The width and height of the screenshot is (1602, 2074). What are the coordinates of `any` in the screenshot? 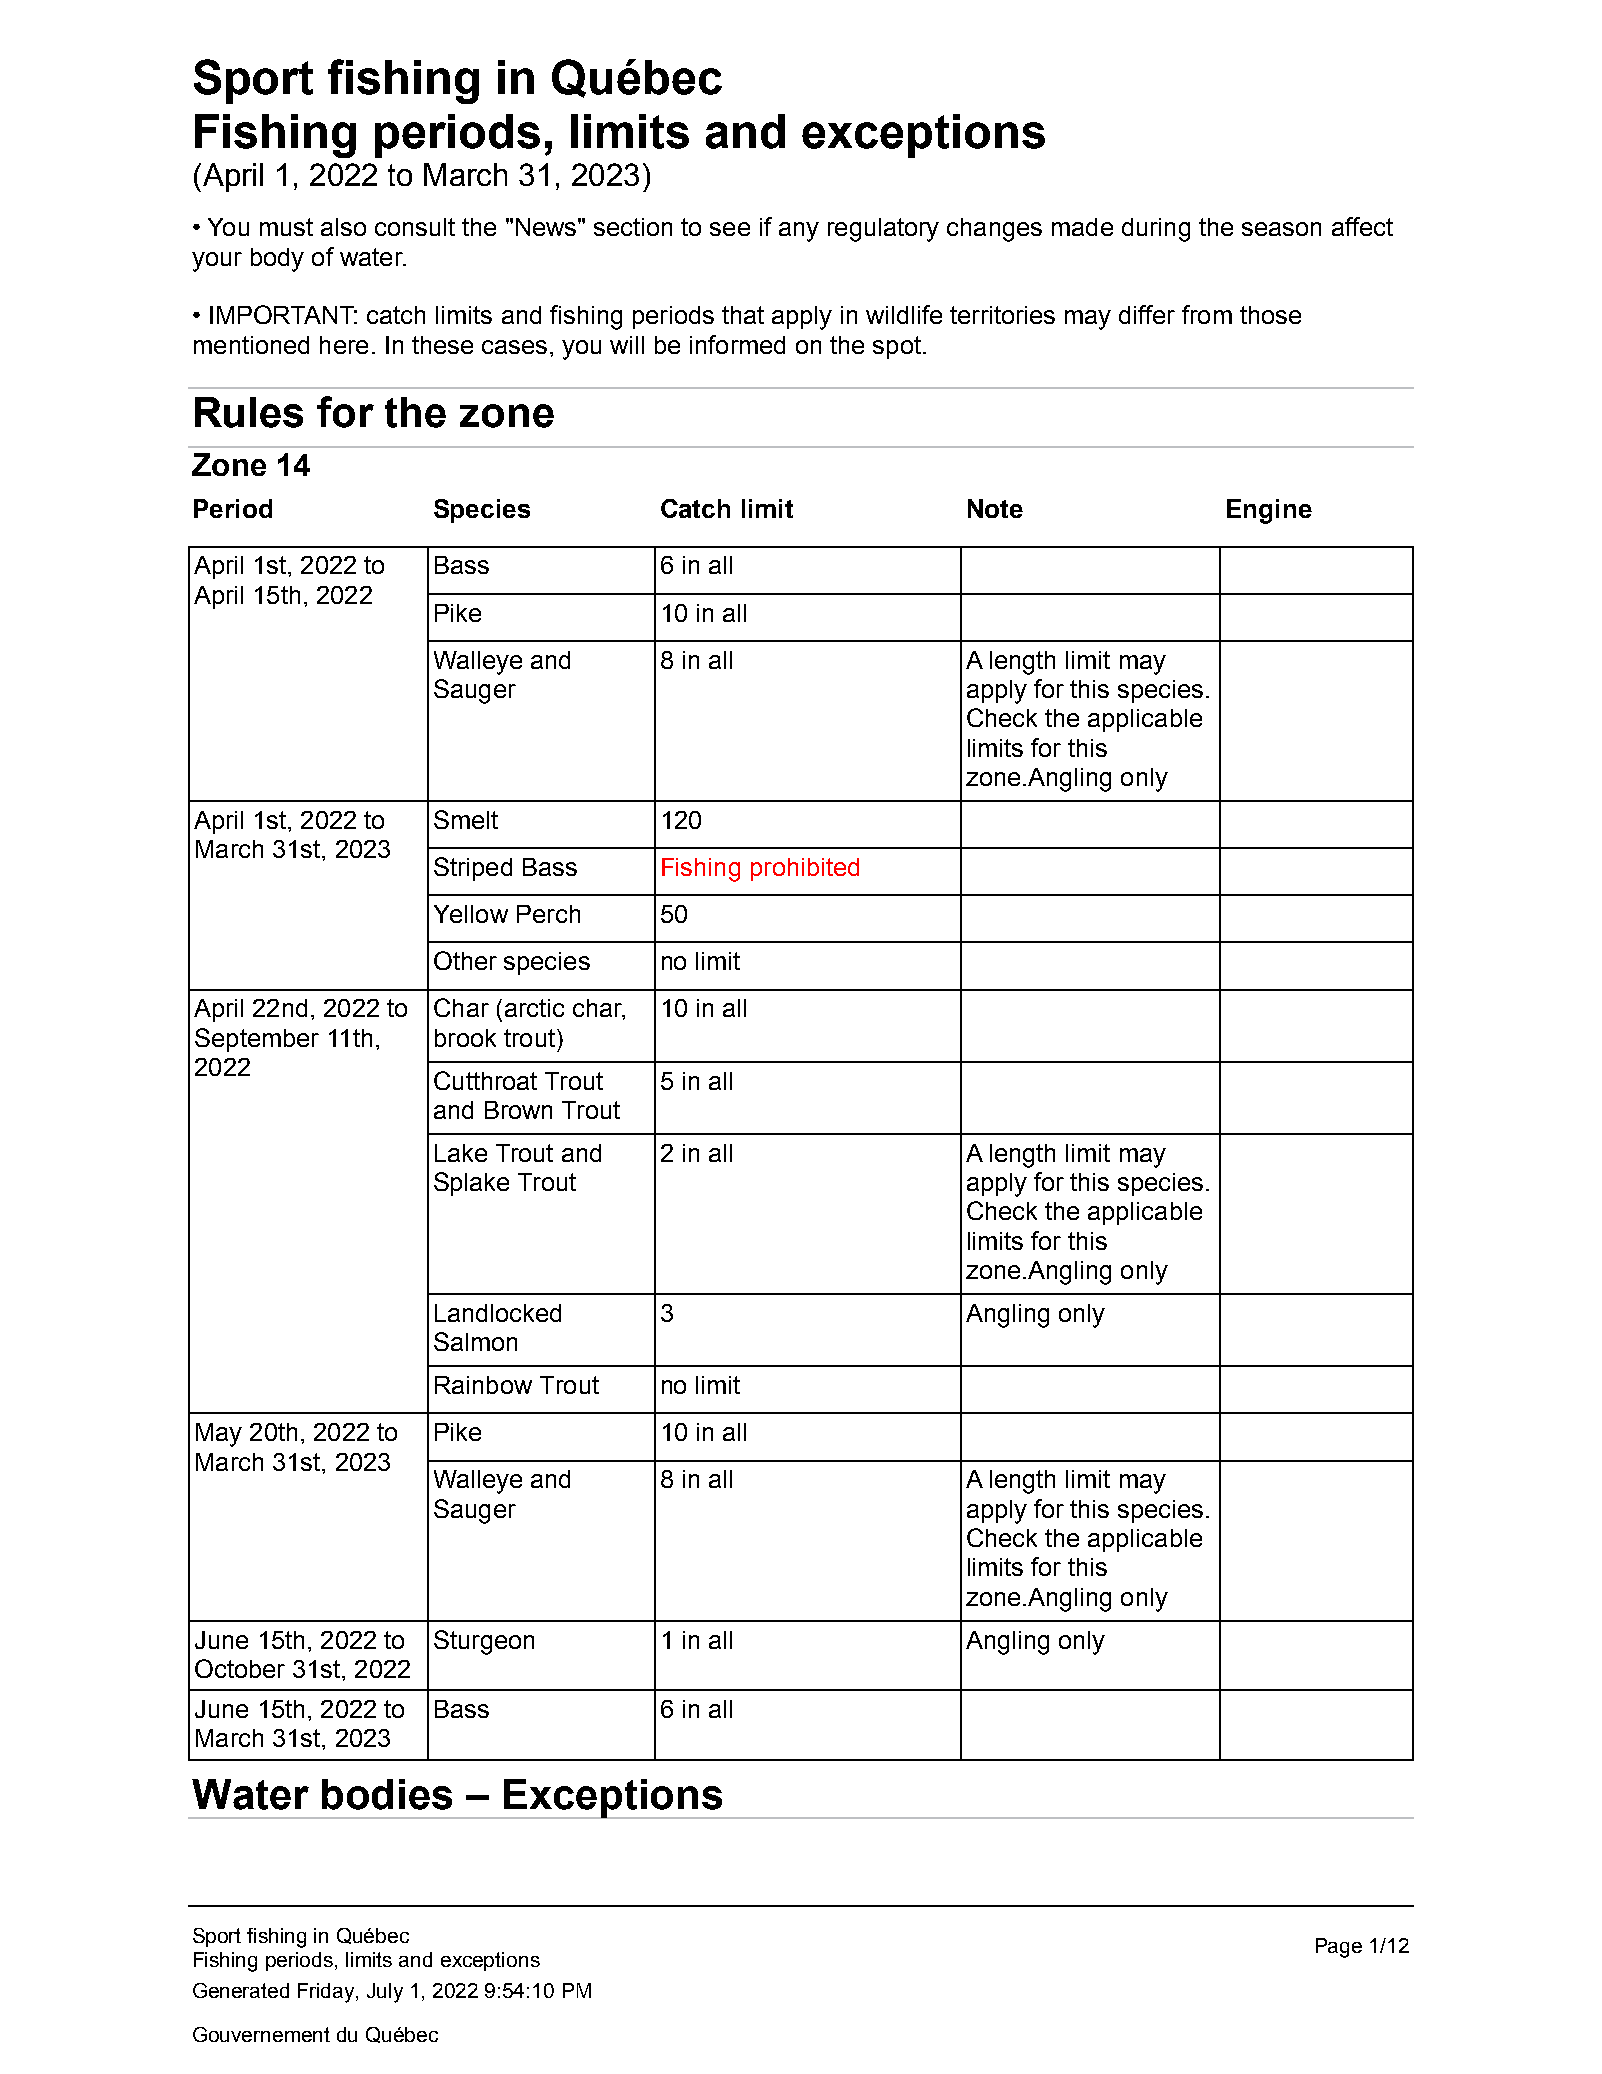 It's located at (799, 232).
